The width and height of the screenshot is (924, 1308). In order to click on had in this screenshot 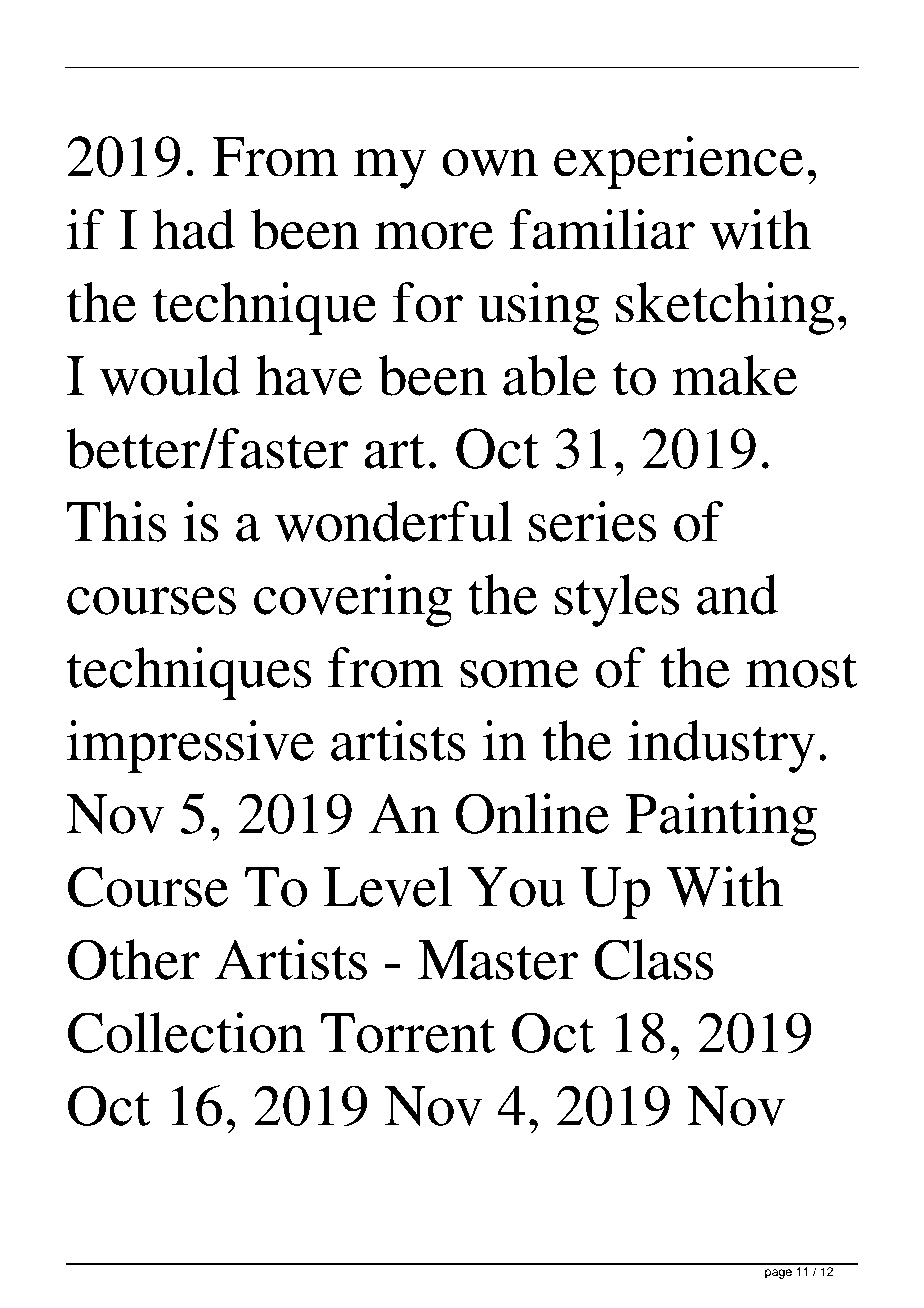, I will do `click(194, 229)`.
